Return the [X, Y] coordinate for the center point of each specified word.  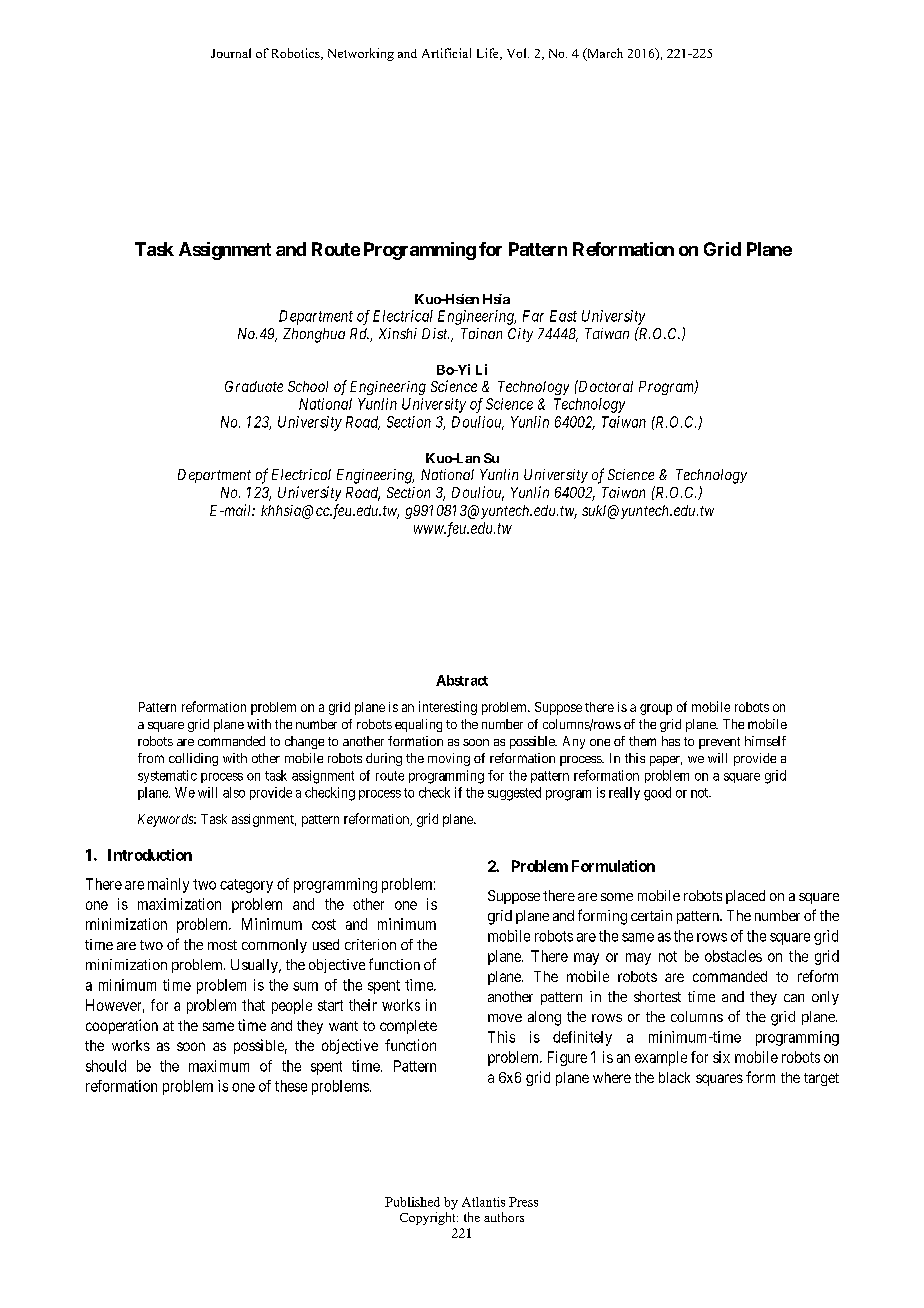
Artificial [446, 53]
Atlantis [483, 1202]
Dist [435, 333]
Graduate [254, 386]
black [674, 1077]
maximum [219, 1066]
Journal [231, 53]
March [604, 54]
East [563, 316]
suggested [514, 794]
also [234, 792]
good [657, 794]
